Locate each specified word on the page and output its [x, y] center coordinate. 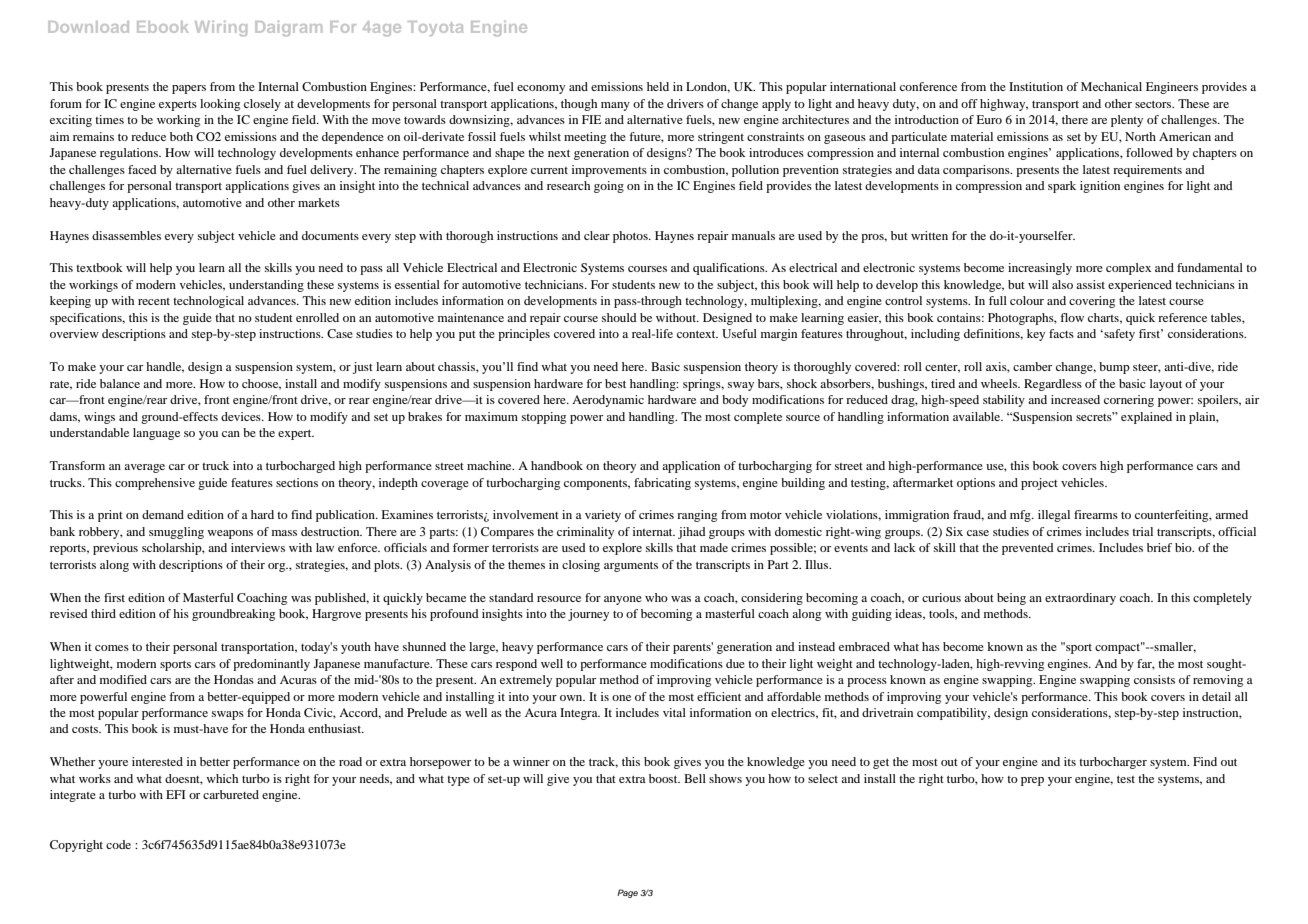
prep [1032, 781]
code [118, 844]
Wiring [221, 28]
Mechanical [1111, 86]
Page [627, 893]
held [658, 86]
